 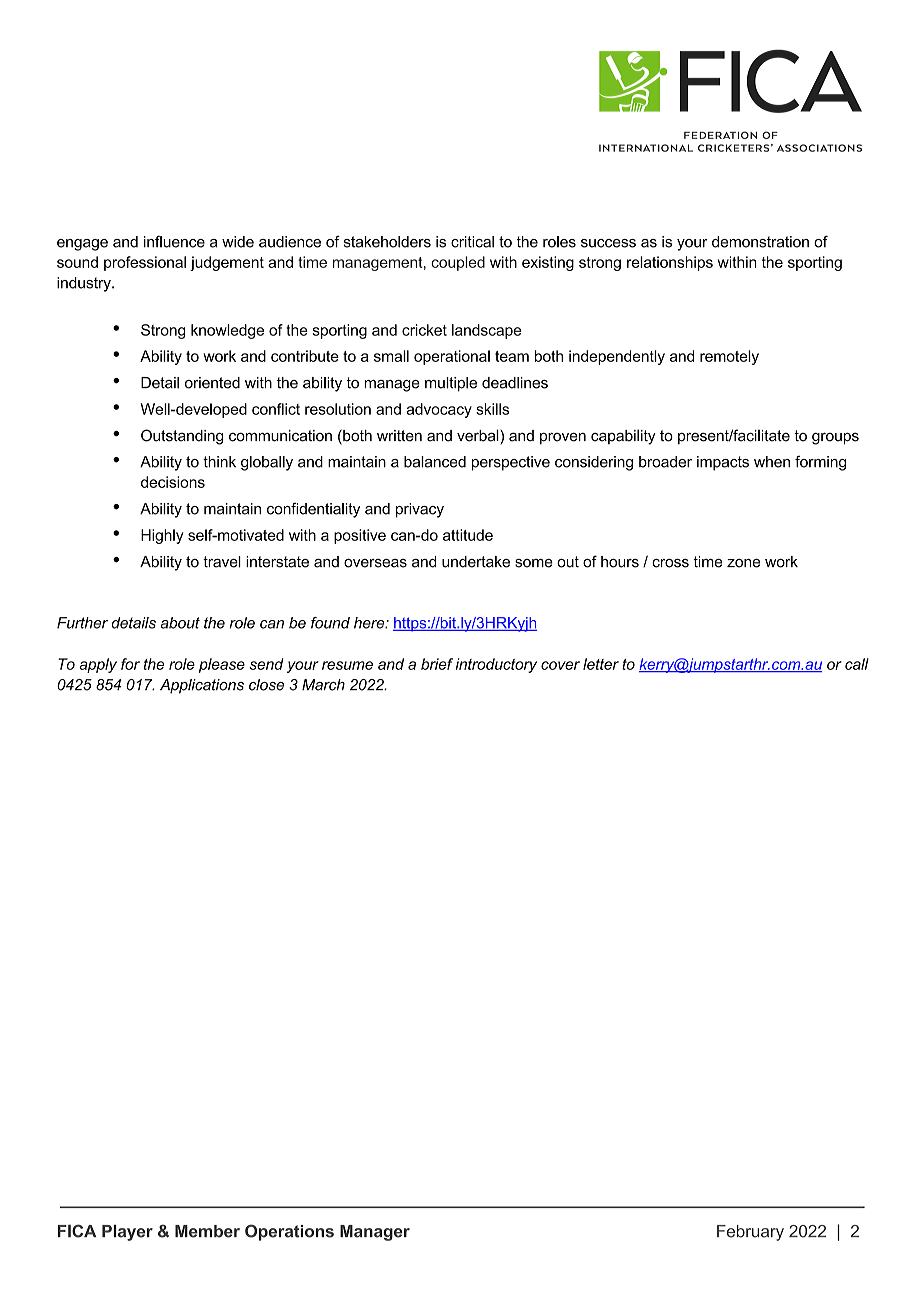 What do you see at coordinates (458, 263) in the image?
I see `coupled` at bounding box center [458, 263].
